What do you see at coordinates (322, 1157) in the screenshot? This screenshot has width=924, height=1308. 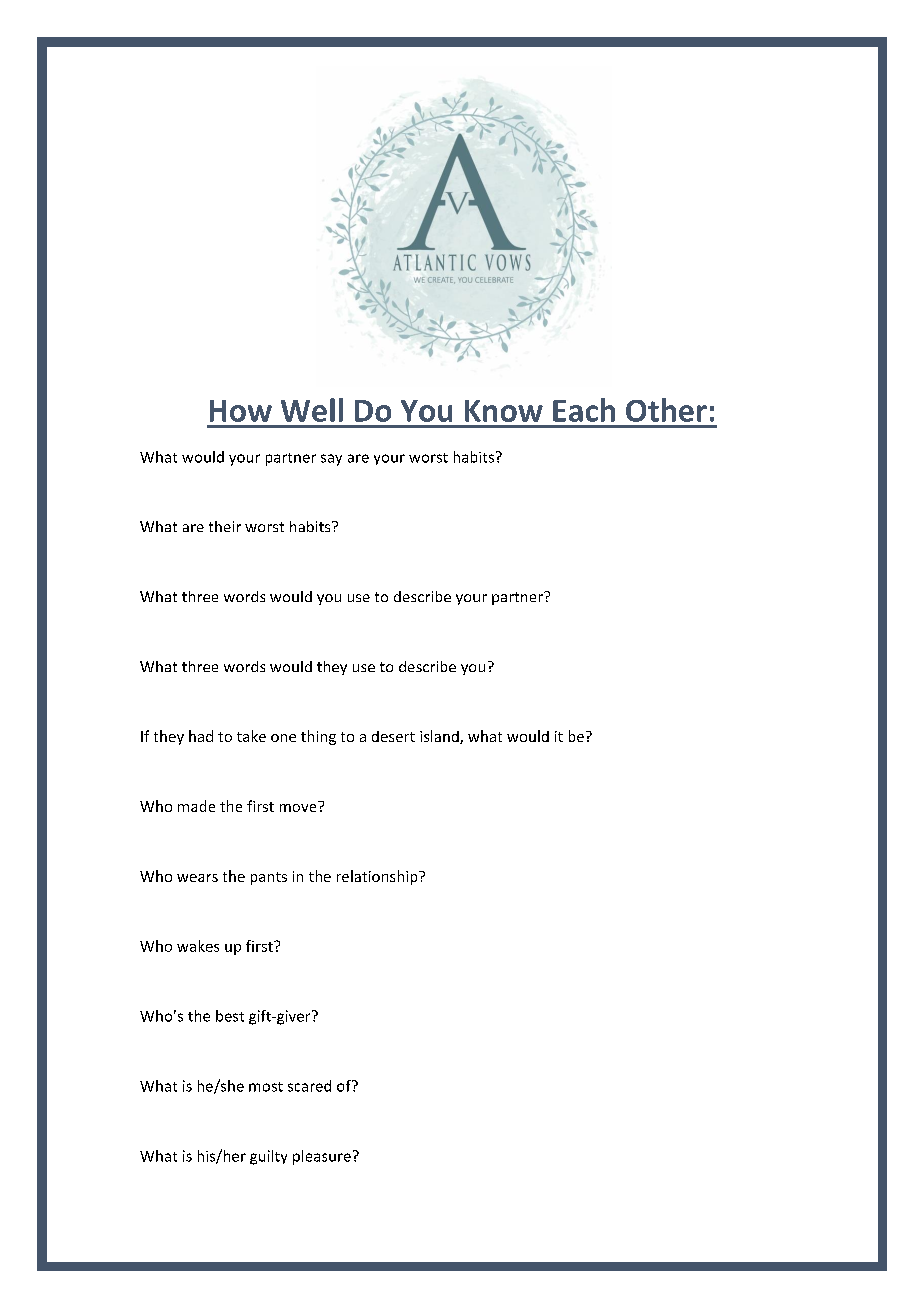 I see `pleasure` at bounding box center [322, 1157].
